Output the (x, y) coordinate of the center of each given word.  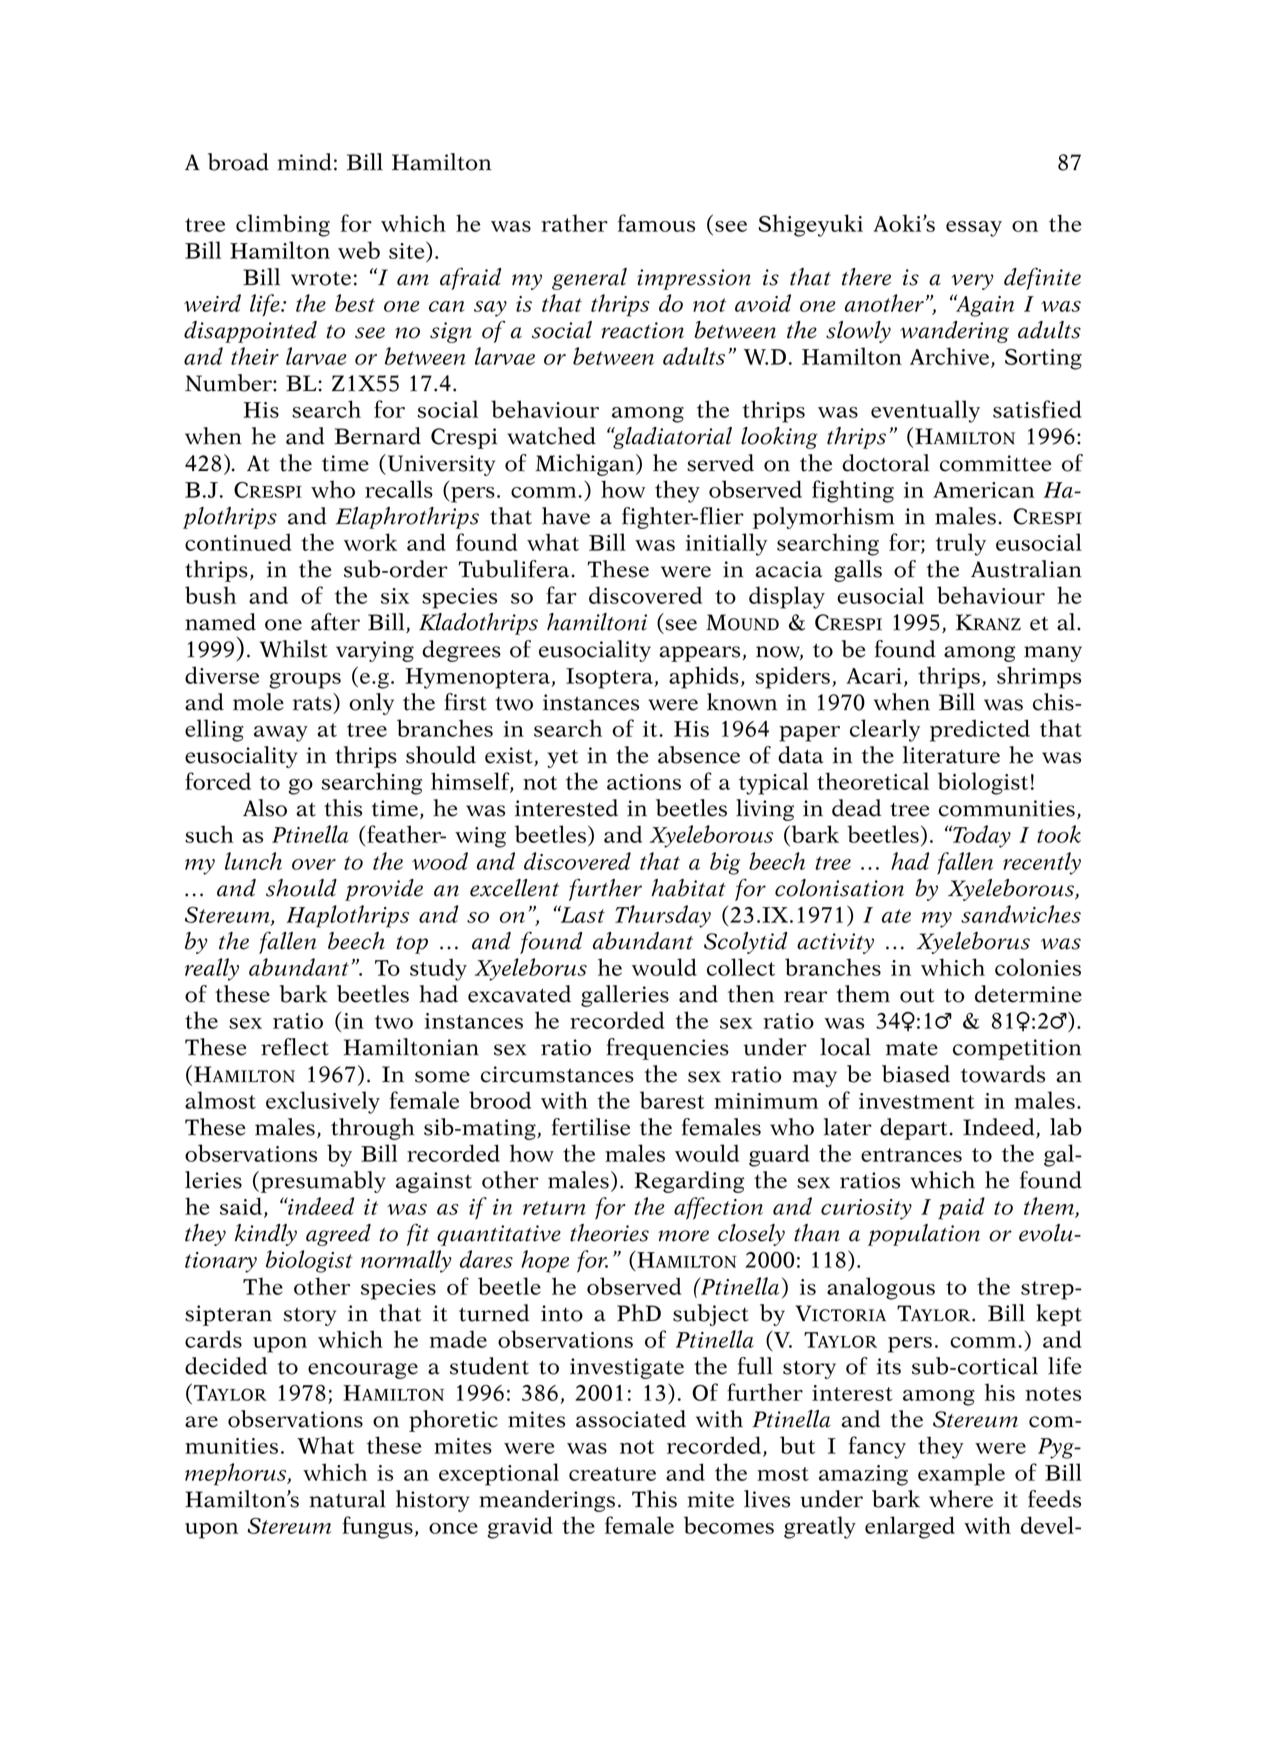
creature (612, 1474)
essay (974, 229)
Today (981, 836)
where (961, 1499)
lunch (253, 861)
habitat (689, 888)
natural (347, 1499)
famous (656, 223)
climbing (283, 225)
